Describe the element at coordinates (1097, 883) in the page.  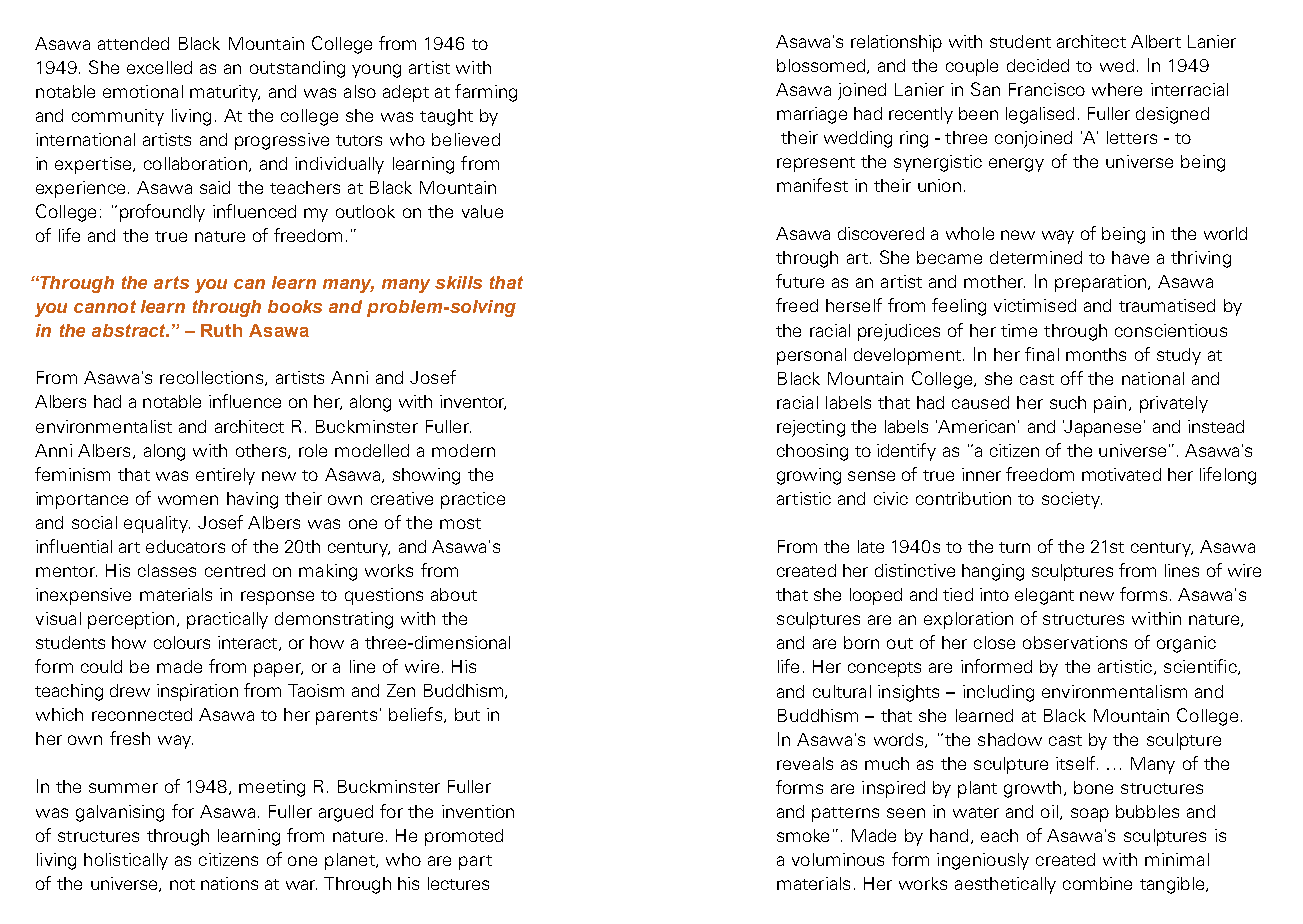
I see `combine` at that location.
